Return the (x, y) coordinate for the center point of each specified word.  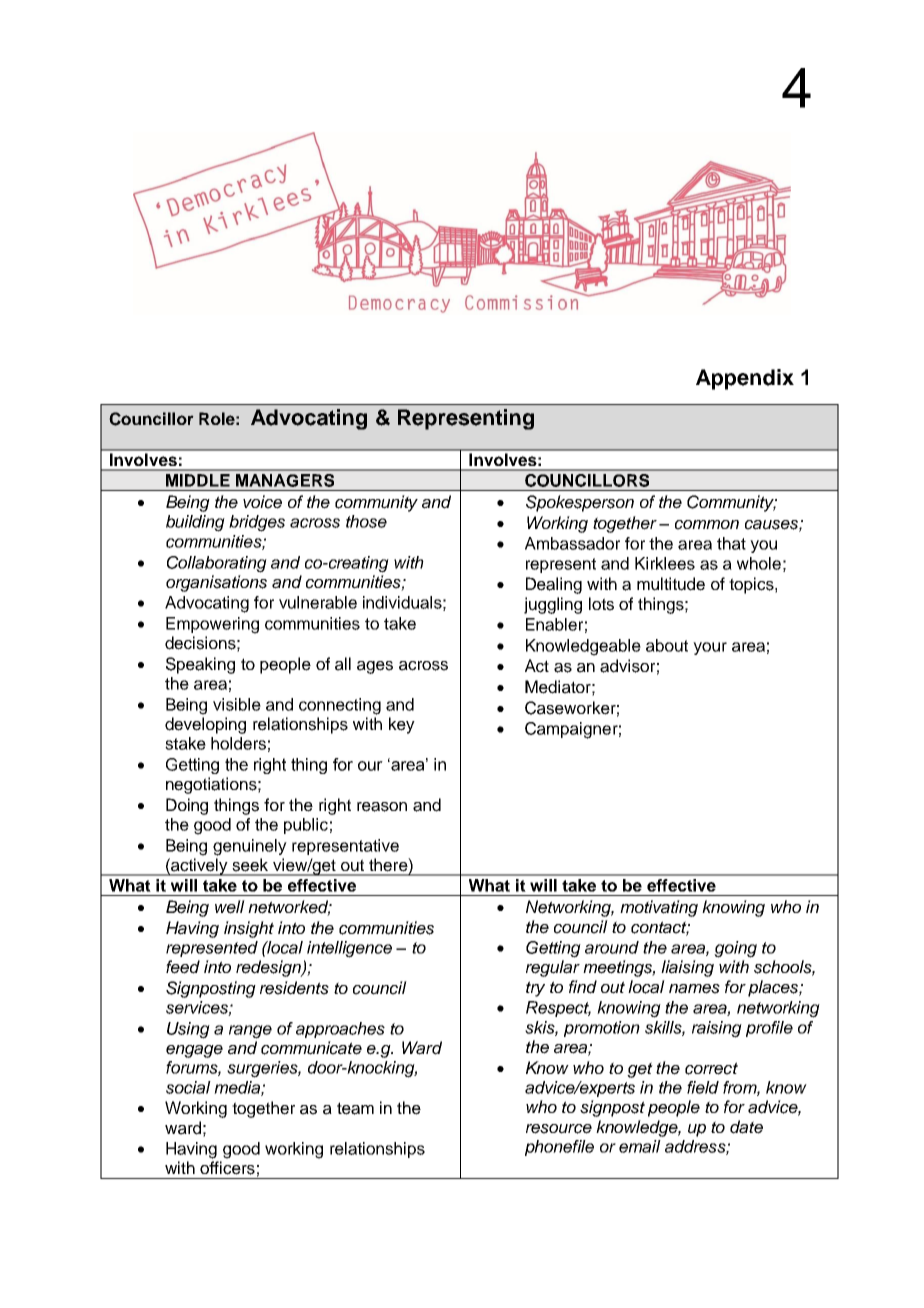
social (188, 1087)
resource (559, 1129)
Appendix (745, 379)
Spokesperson (580, 503)
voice (262, 502)
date (746, 1127)
